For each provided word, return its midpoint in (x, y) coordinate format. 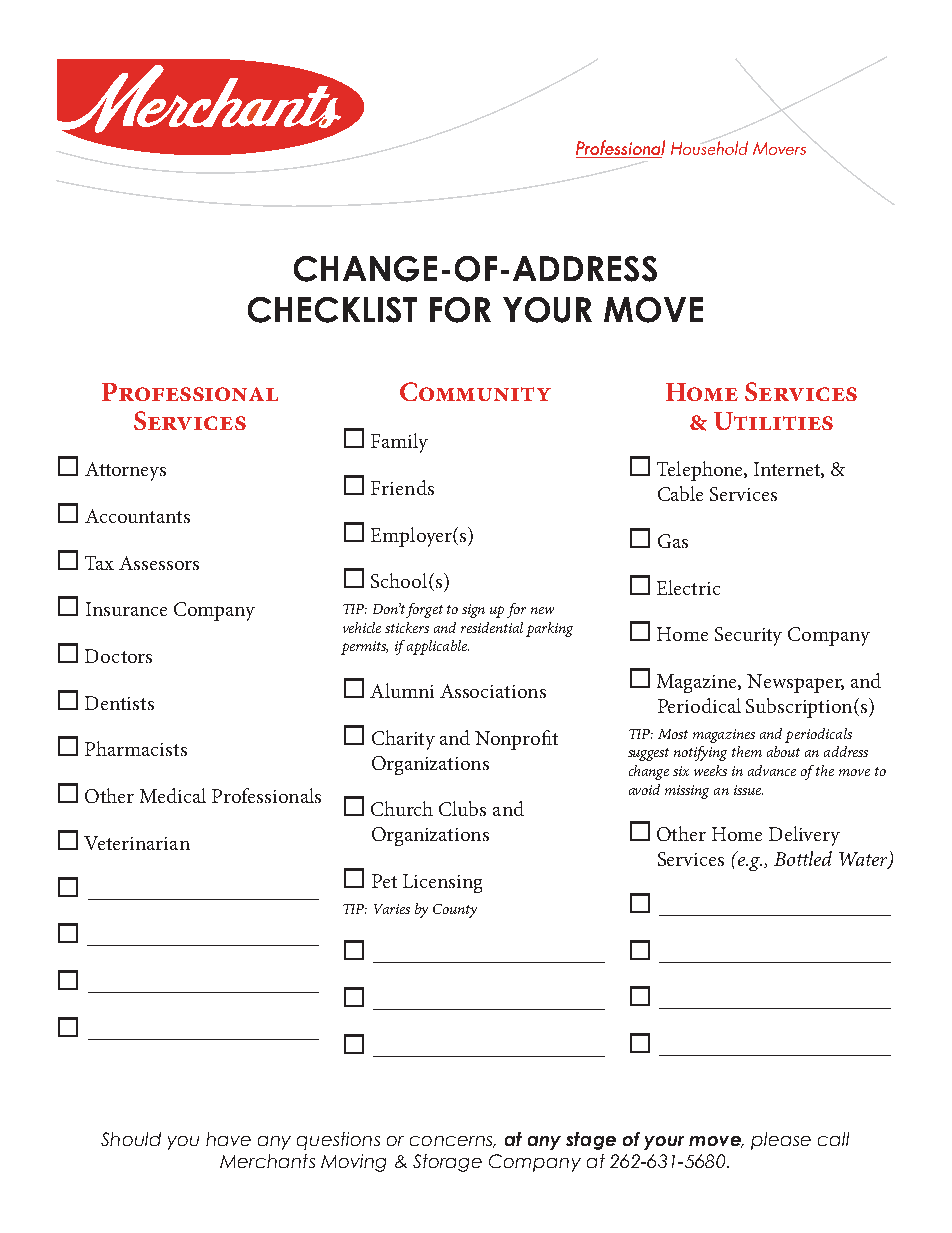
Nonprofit (516, 740)
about (783, 751)
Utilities (773, 421)
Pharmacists (136, 748)
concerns (452, 1142)
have (228, 1139)
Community (475, 391)
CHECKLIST (332, 310)
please (781, 1141)
